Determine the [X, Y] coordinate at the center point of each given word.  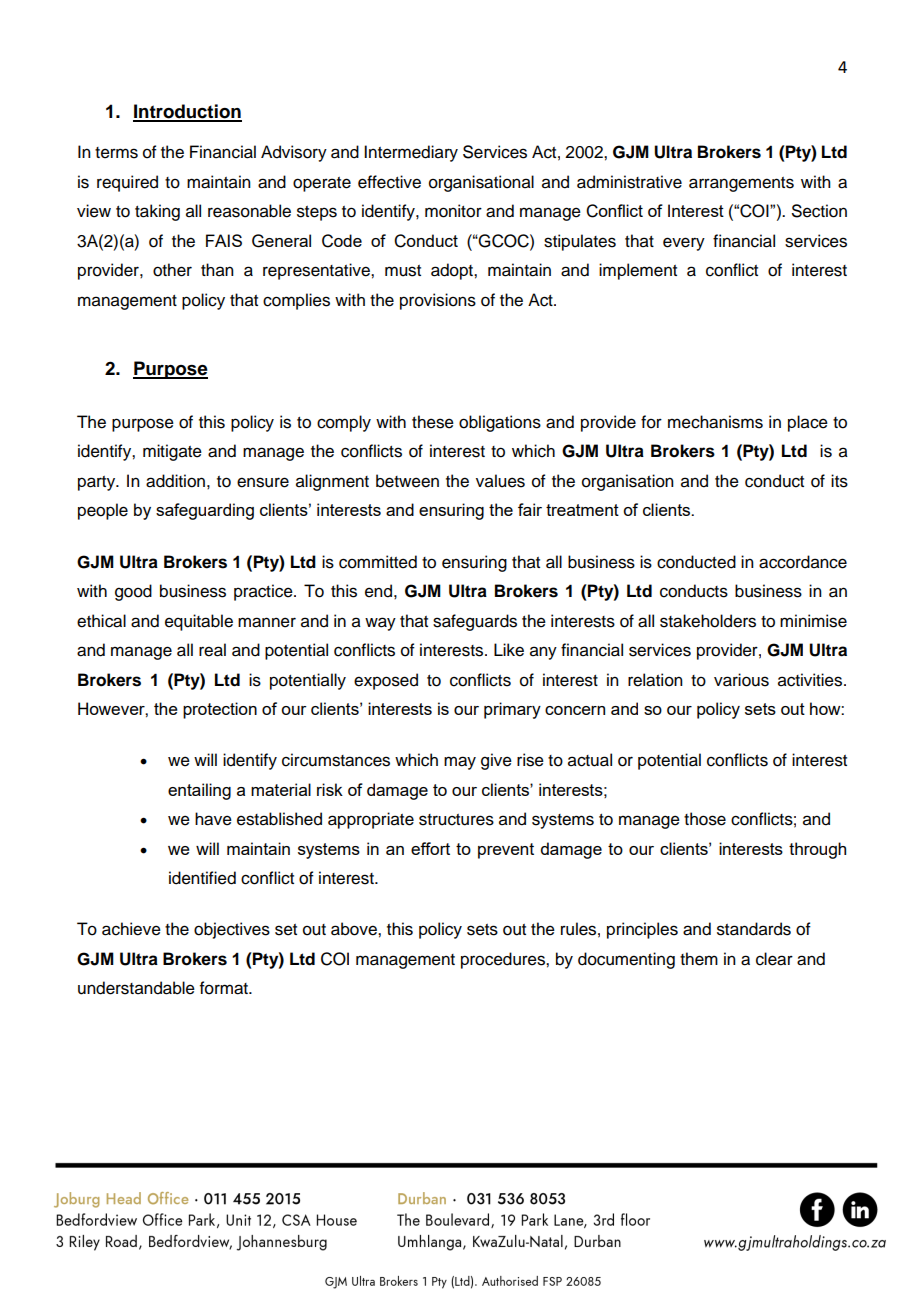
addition [175, 481]
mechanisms [715, 422]
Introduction [187, 112]
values [500, 481]
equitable [199, 622]
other [172, 270]
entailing [199, 791]
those [705, 819]
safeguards [475, 622]
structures [456, 820]
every [684, 244]
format [225, 988]
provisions [438, 301]
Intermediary [411, 153]
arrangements [741, 184]
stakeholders [708, 621]
